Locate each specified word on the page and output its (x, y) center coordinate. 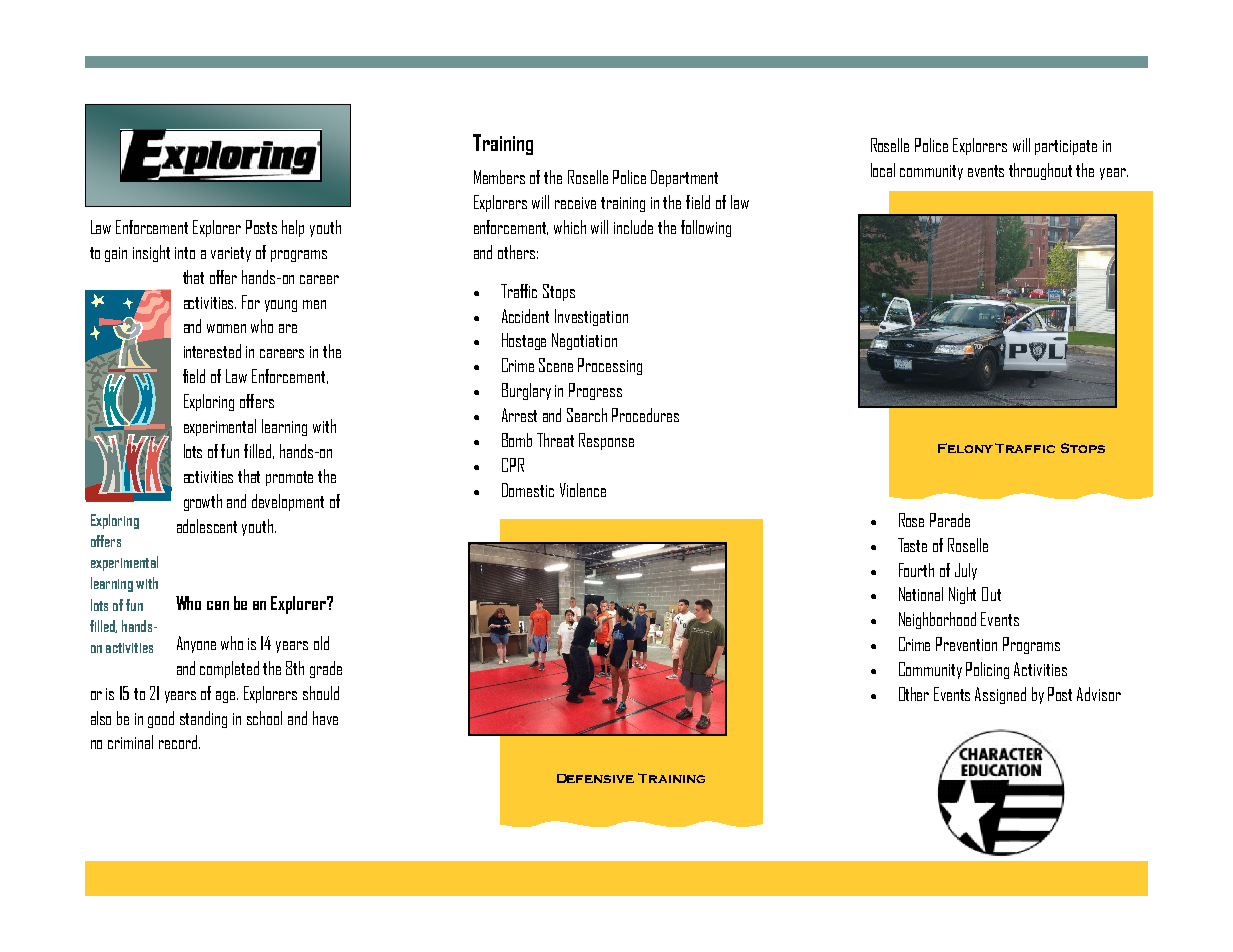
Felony (965, 448)
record (178, 742)
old (321, 643)
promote (289, 478)
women (226, 328)
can (218, 605)
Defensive (595, 778)
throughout (1040, 171)
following (706, 228)
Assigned (1000, 695)
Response (606, 441)
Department (684, 178)
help (293, 228)
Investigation (591, 317)
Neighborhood (937, 620)
